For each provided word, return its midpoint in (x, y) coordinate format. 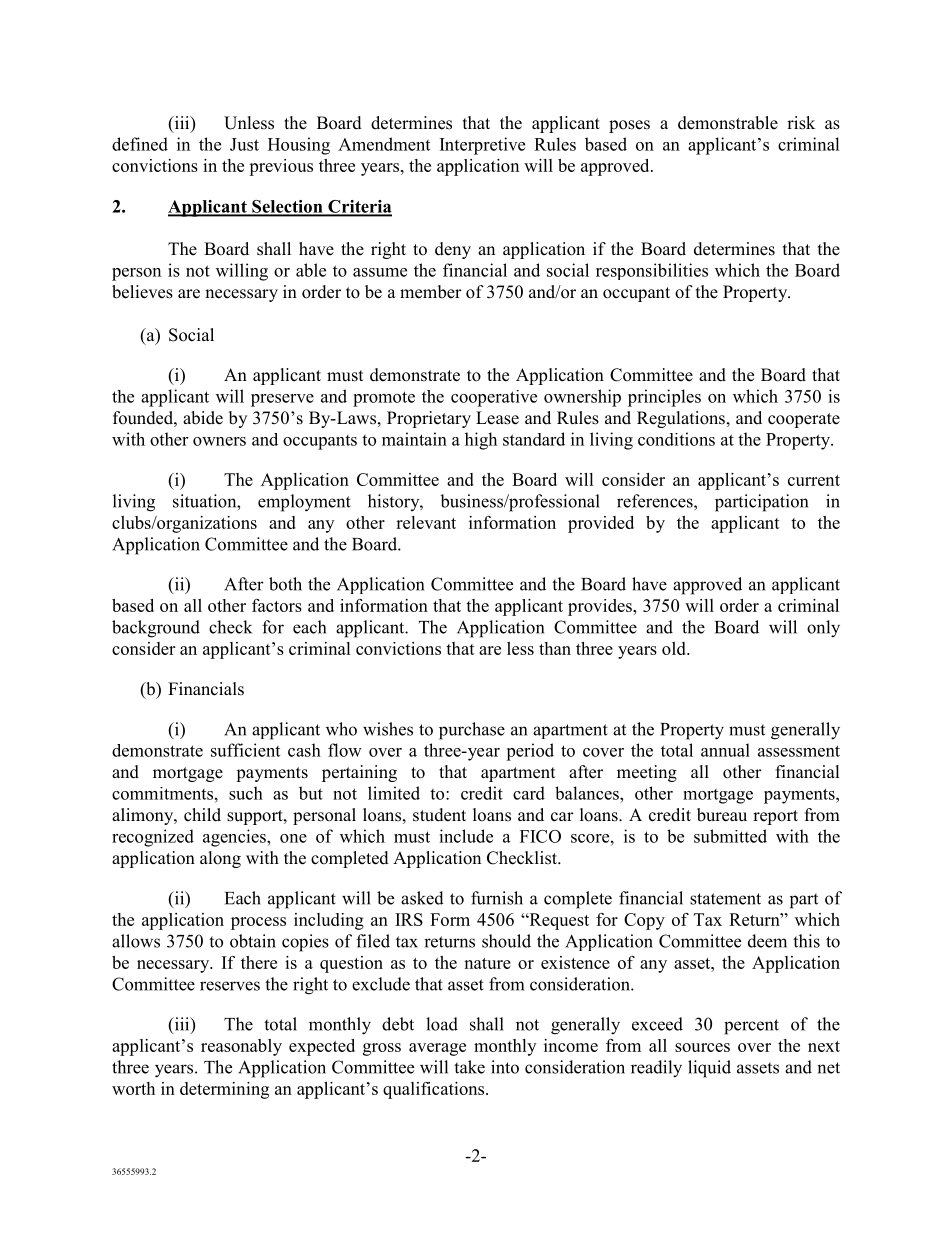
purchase (472, 731)
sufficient (245, 750)
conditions (676, 439)
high (481, 441)
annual (725, 750)
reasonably (241, 1047)
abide (203, 418)
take (469, 1067)
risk (801, 123)
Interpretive (482, 146)
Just (244, 144)
